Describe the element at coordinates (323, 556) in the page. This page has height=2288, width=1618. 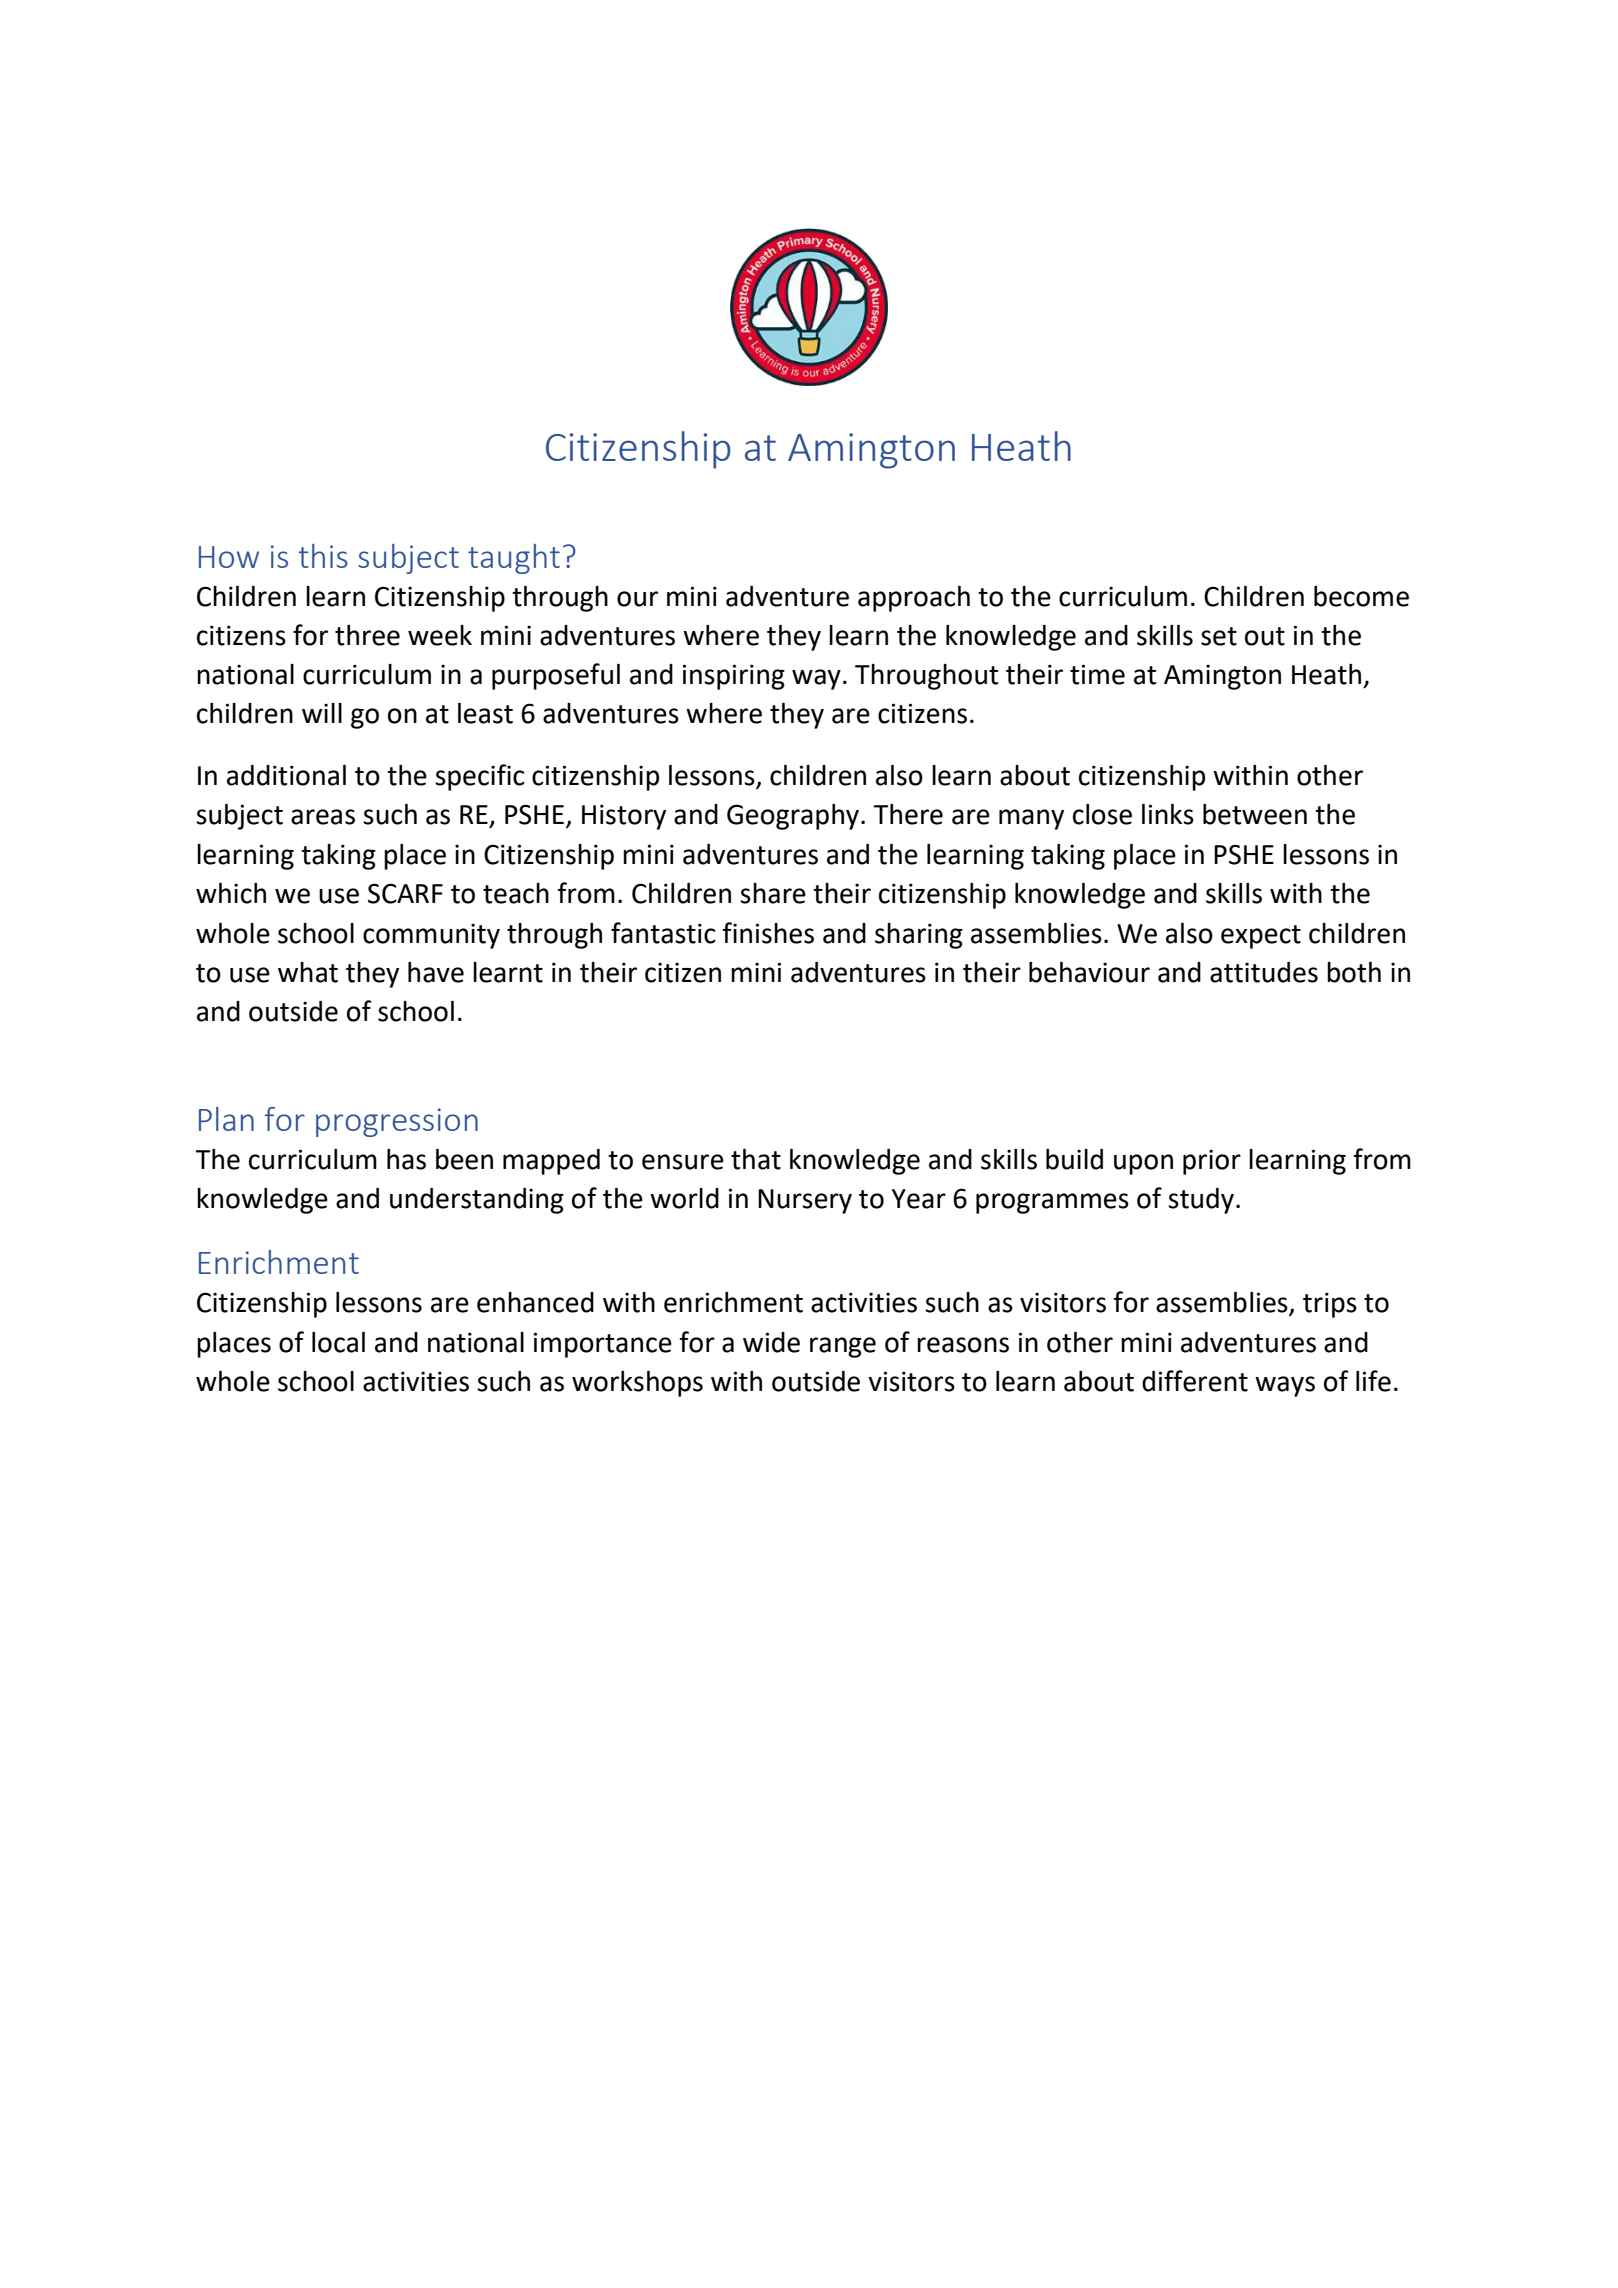
I see `this` at that location.
